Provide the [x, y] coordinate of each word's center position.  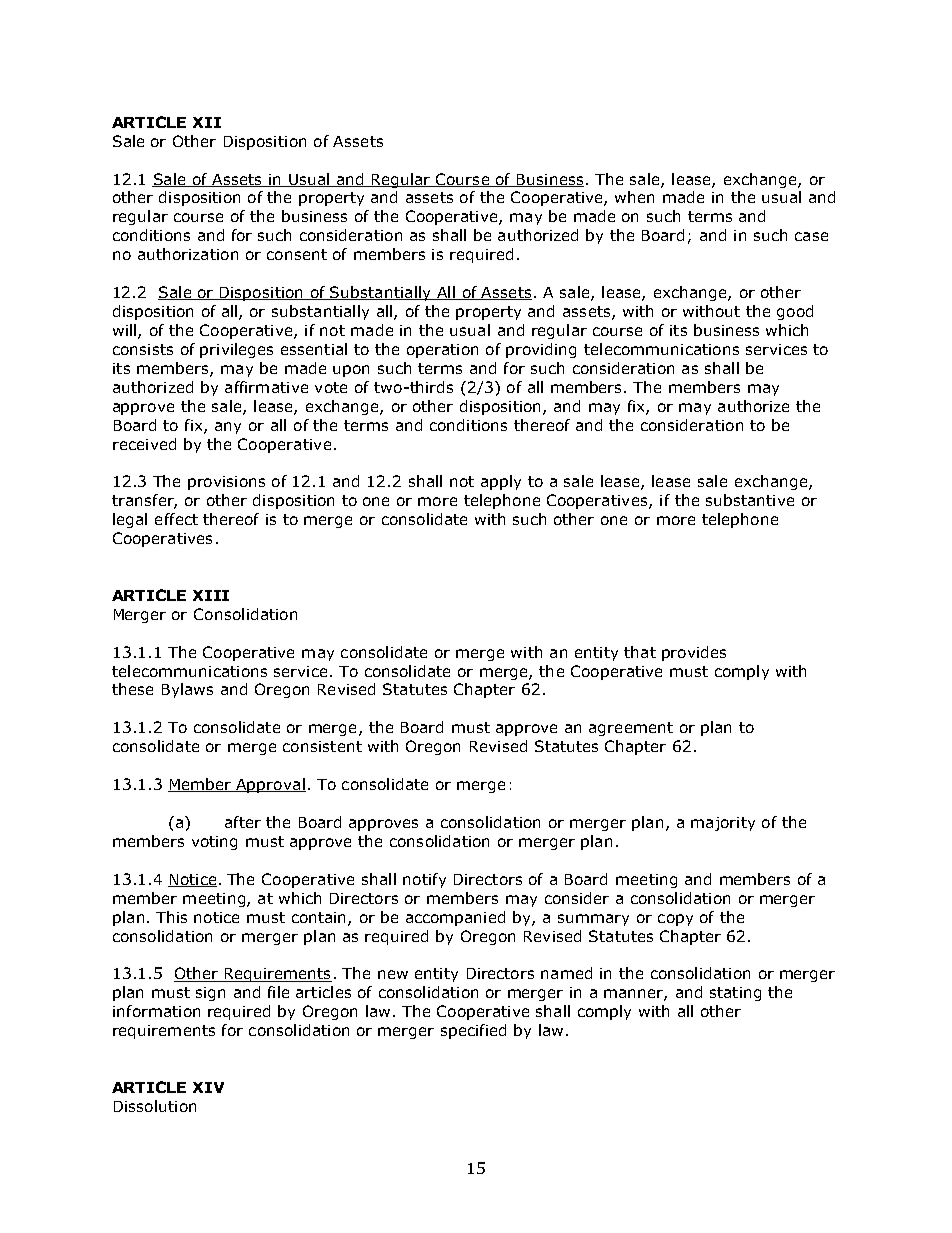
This [171, 917]
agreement [631, 729]
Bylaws [187, 690]
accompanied [455, 918]
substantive [750, 500]
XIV [208, 1087]
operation [442, 351]
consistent [322, 746]
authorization [188, 254]
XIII [211, 595]
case [811, 236]
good [795, 312]
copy [675, 920]
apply [501, 482]
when [634, 197]
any [228, 428]
